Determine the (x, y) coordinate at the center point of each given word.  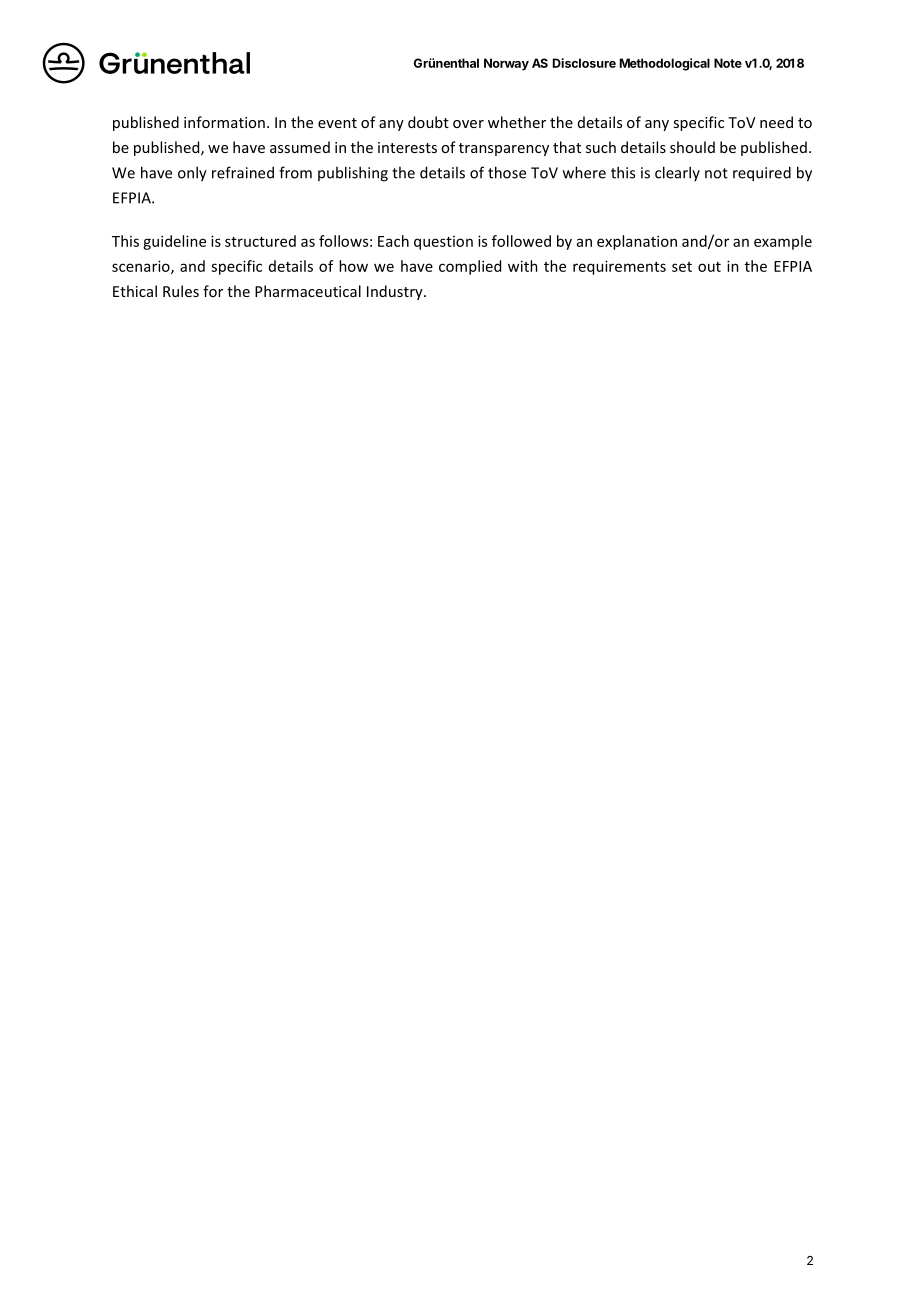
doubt (428, 122)
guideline (174, 242)
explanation (637, 242)
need (776, 122)
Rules (181, 291)
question (443, 243)
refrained (243, 172)
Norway (506, 64)
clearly (677, 173)
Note (728, 63)
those (507, 172)
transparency (504, 149)
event (337, 123)
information (224, 122)
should (692, 147)
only (192, 174)
